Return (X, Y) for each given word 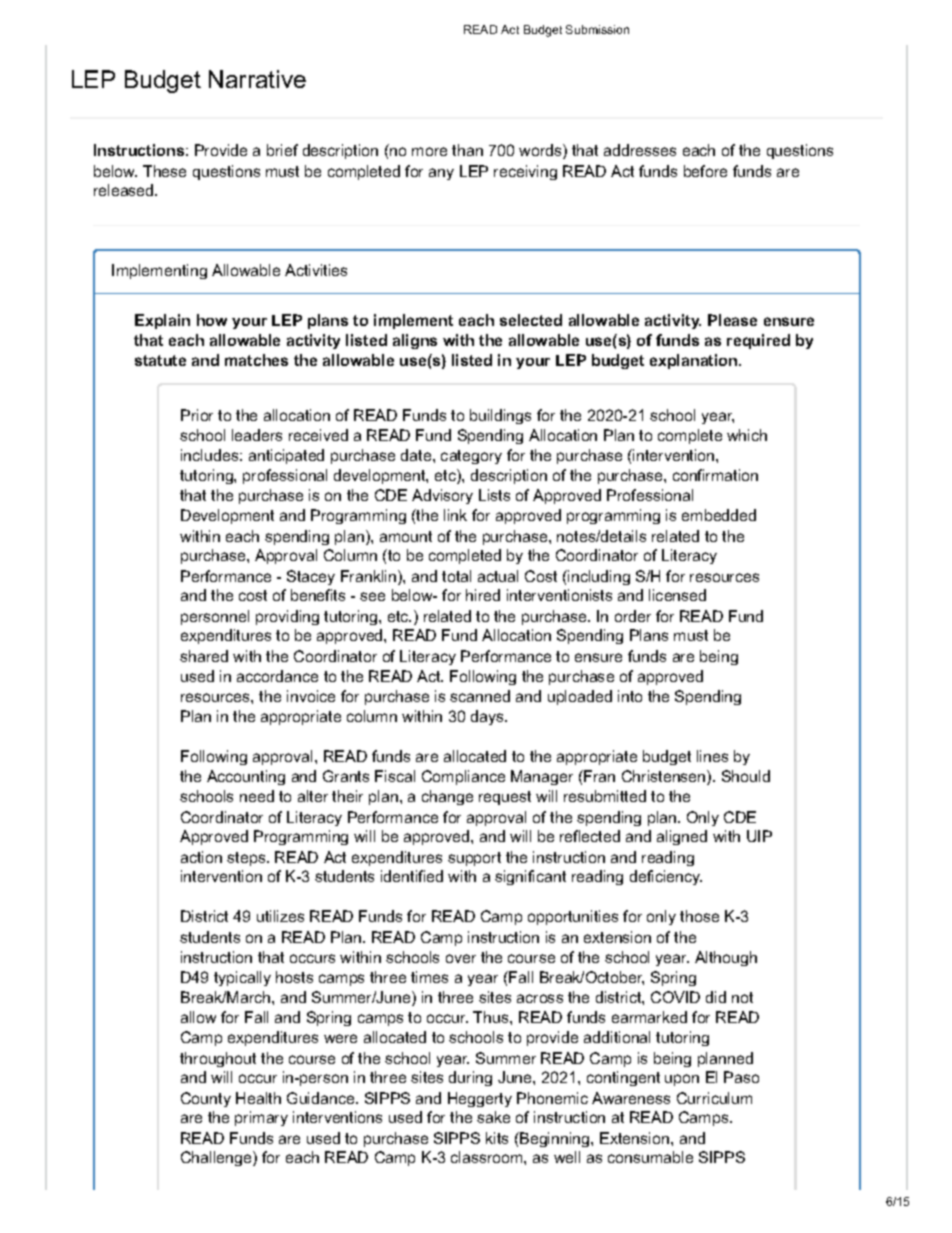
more (429, 151)
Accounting (246, 777)
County (206, 1099)
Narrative (257, 79)
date (417, 455)
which (747, 435)
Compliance (463, 777)
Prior (197, 415)
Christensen (665, 777)
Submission (597, 29)
